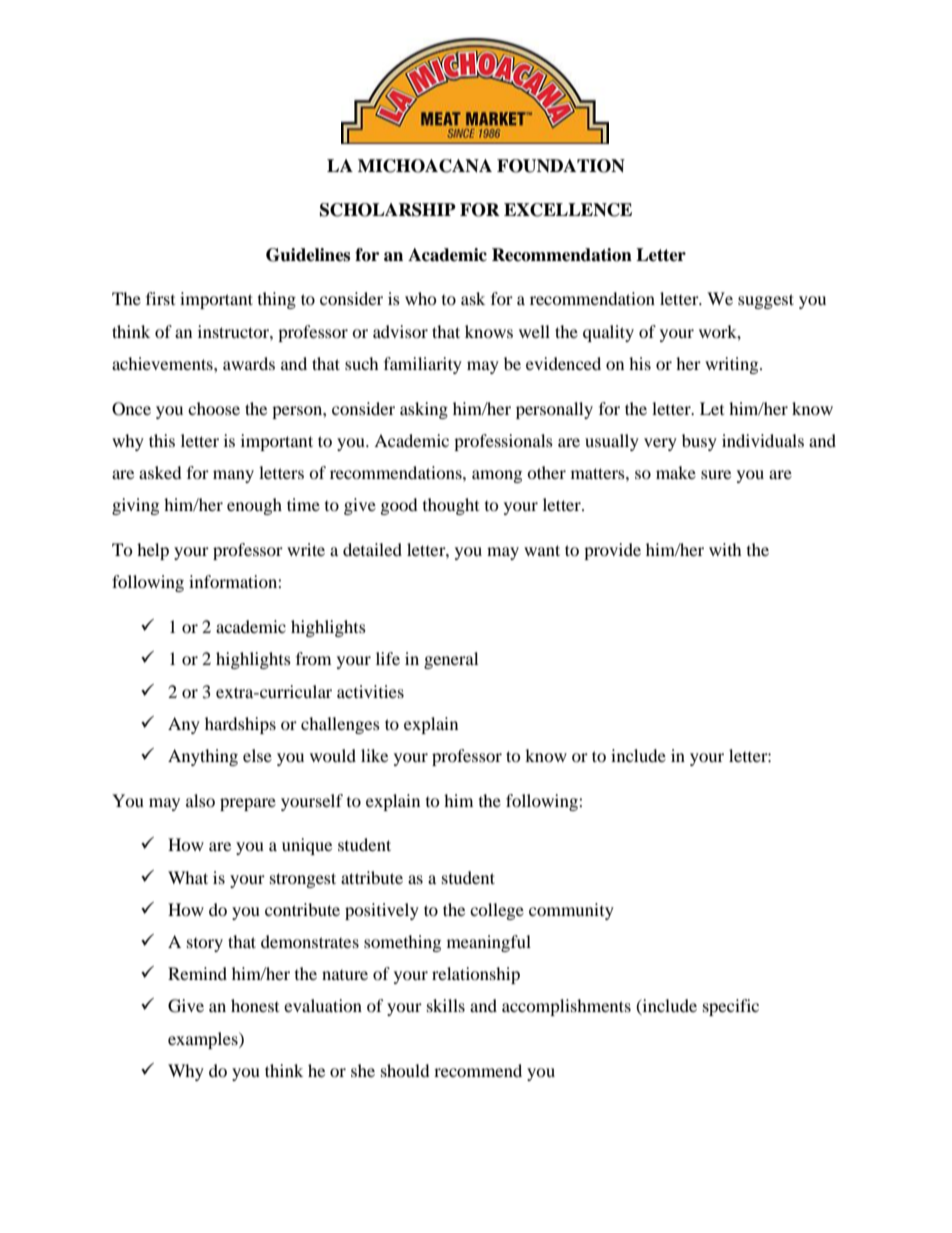 The width and height of the page is (952, 1233). What do you see at coordinates (568, 210) in the page?
I see `EXCELLENCE` at bounding box center [568, 210].
